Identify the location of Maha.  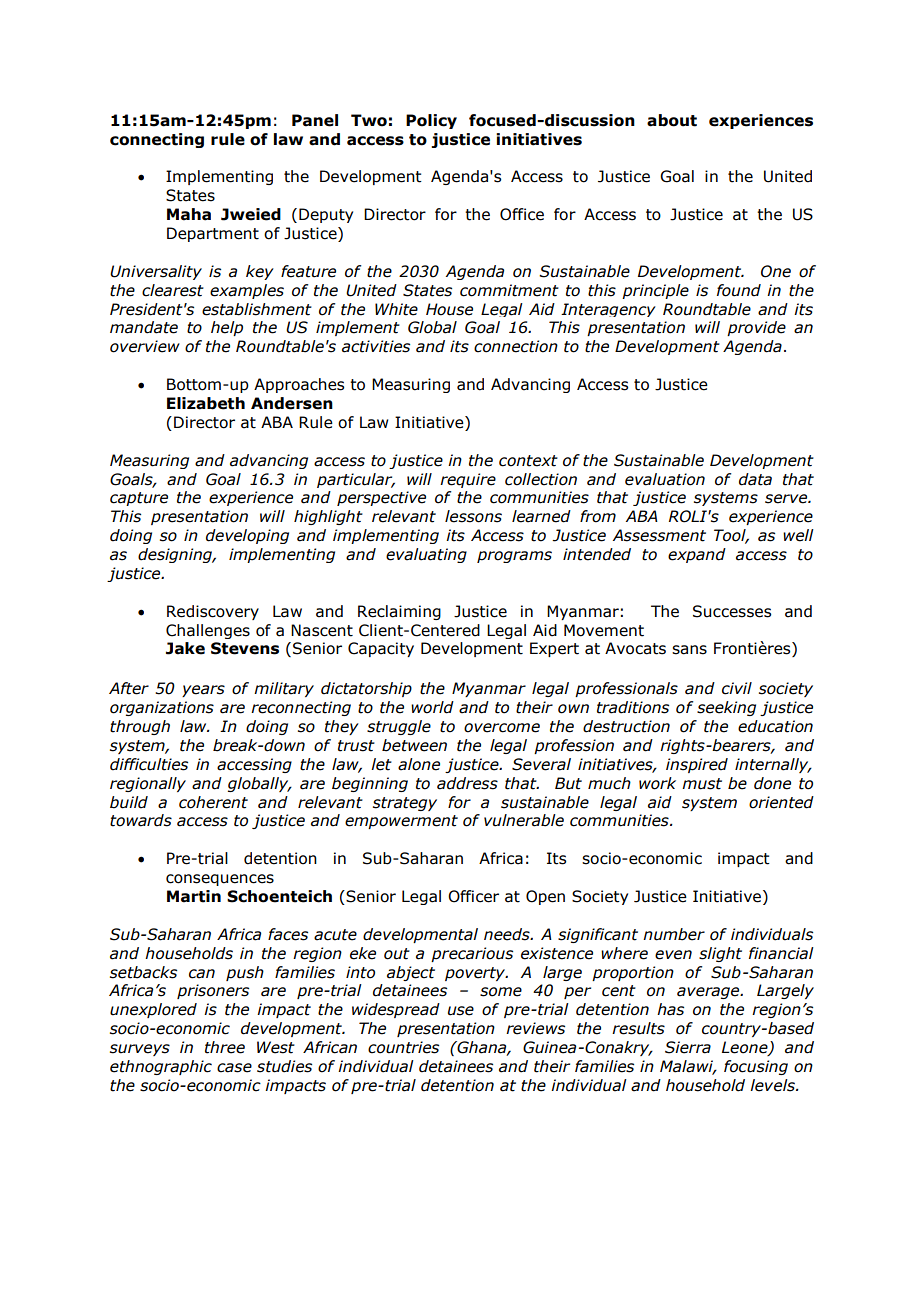
(189, 214).
